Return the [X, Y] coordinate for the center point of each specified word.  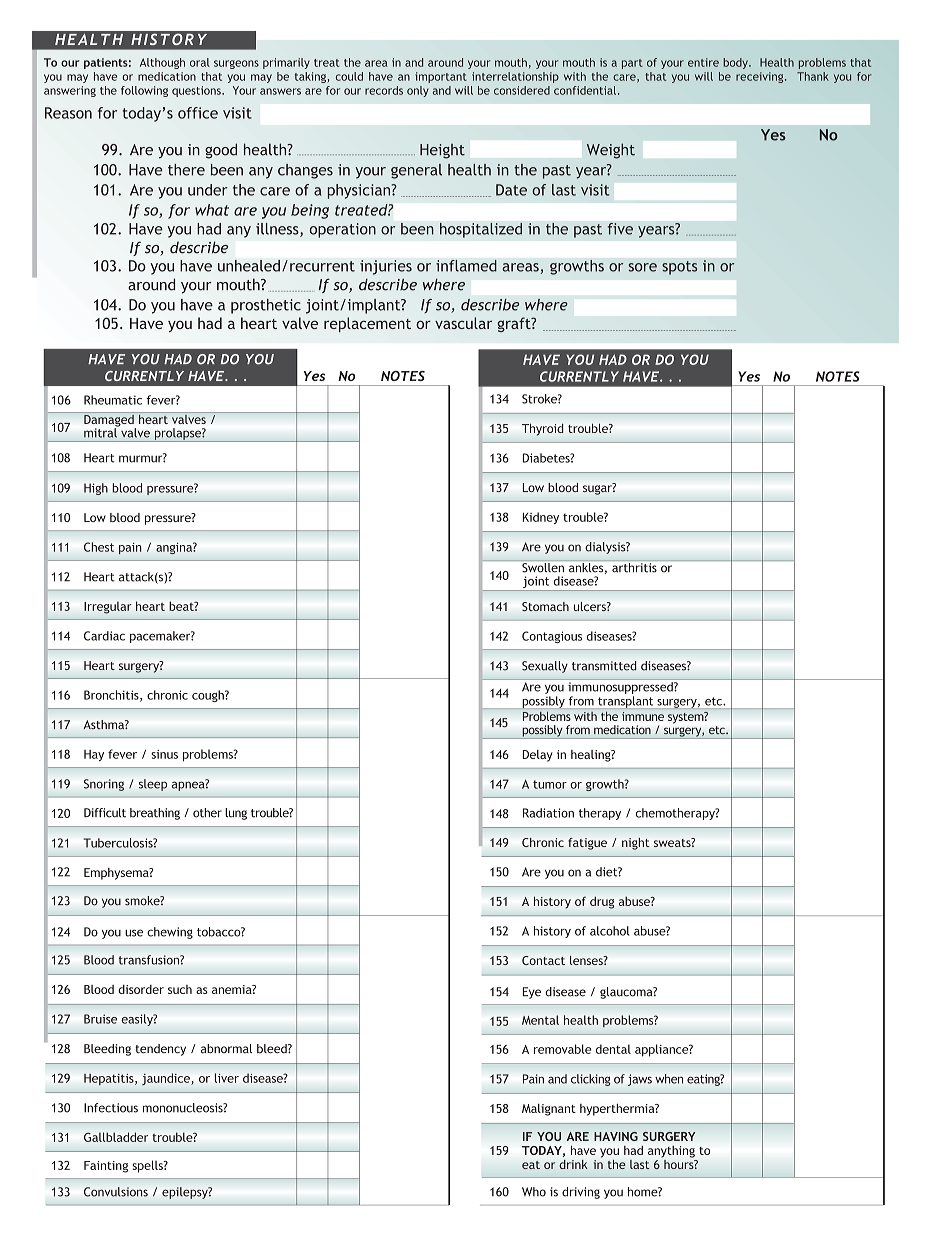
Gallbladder [116, 1137]
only [418, 91]
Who [534, 1192]
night [636, 844]
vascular [463, 323]
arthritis [634, 567]
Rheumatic [113, 400]
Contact [543, 960]
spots [680, 268]
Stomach [545, 606]
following [144, 91]
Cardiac [104, 636]
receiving [761, 77]
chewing [170, 933]
